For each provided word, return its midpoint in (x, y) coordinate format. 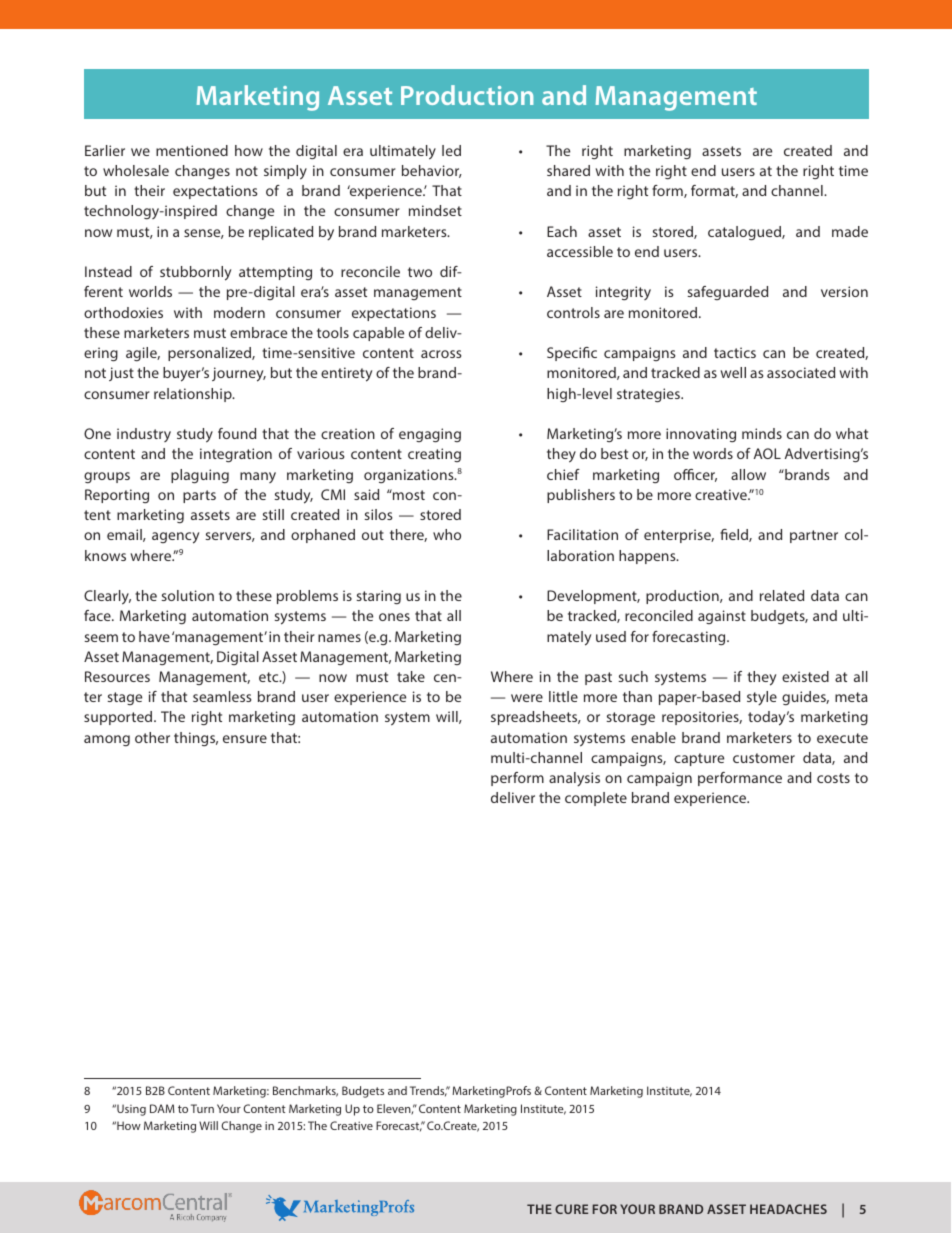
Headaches (788, 1209)
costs (833, 778)
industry (144, 435)
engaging (430, 435)
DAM (162, 1108)
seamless (222, 696)
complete (596, 799)
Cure (571, 1209)
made (850, 231)
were (527, 698)
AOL (767, 453)
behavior (432, 171)
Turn (202, 1108)
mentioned (192, 150)
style (762, 698)
